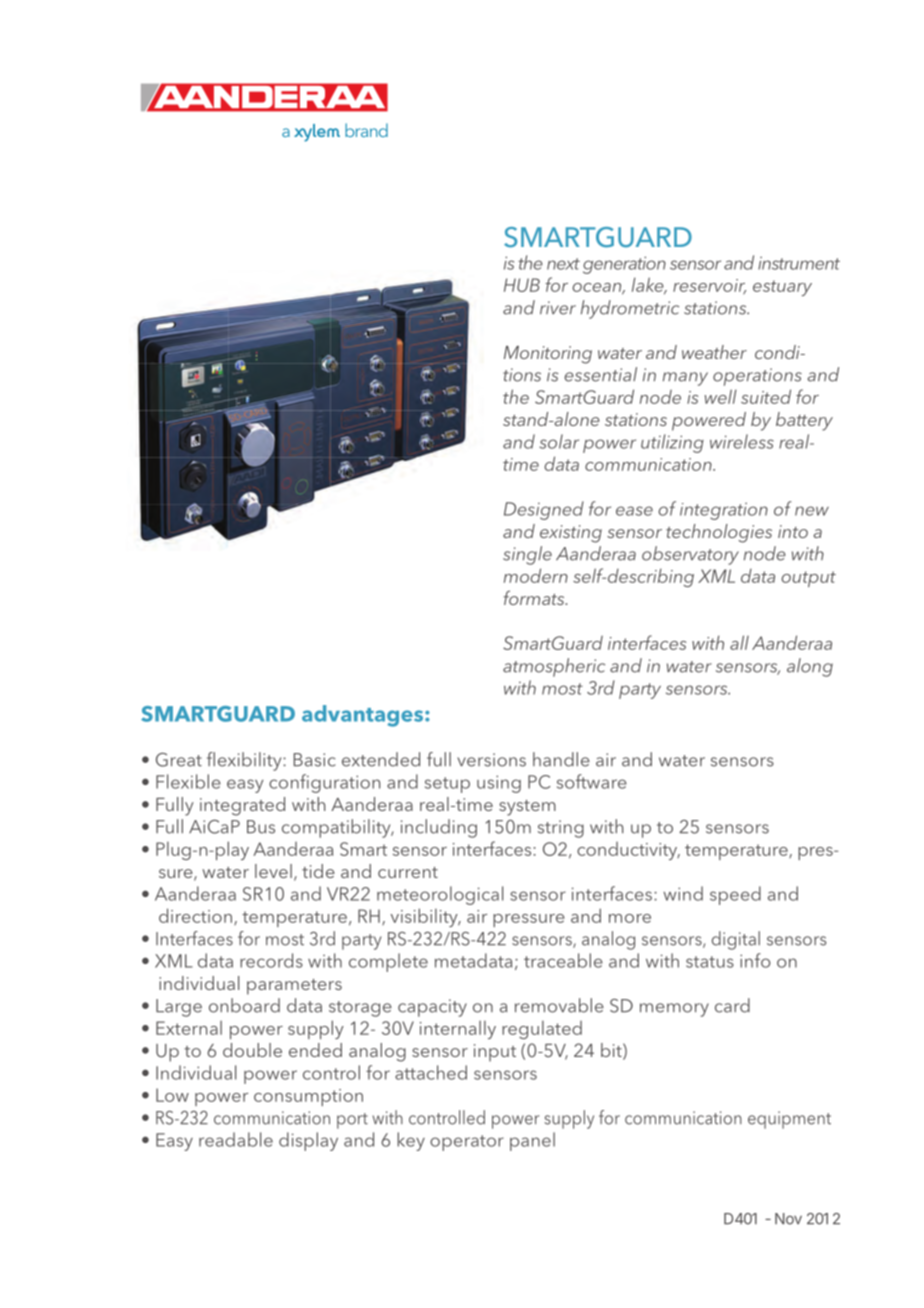 This screenshot has height=1308, width=924. I want to click on HUB, so click(522, 285).
